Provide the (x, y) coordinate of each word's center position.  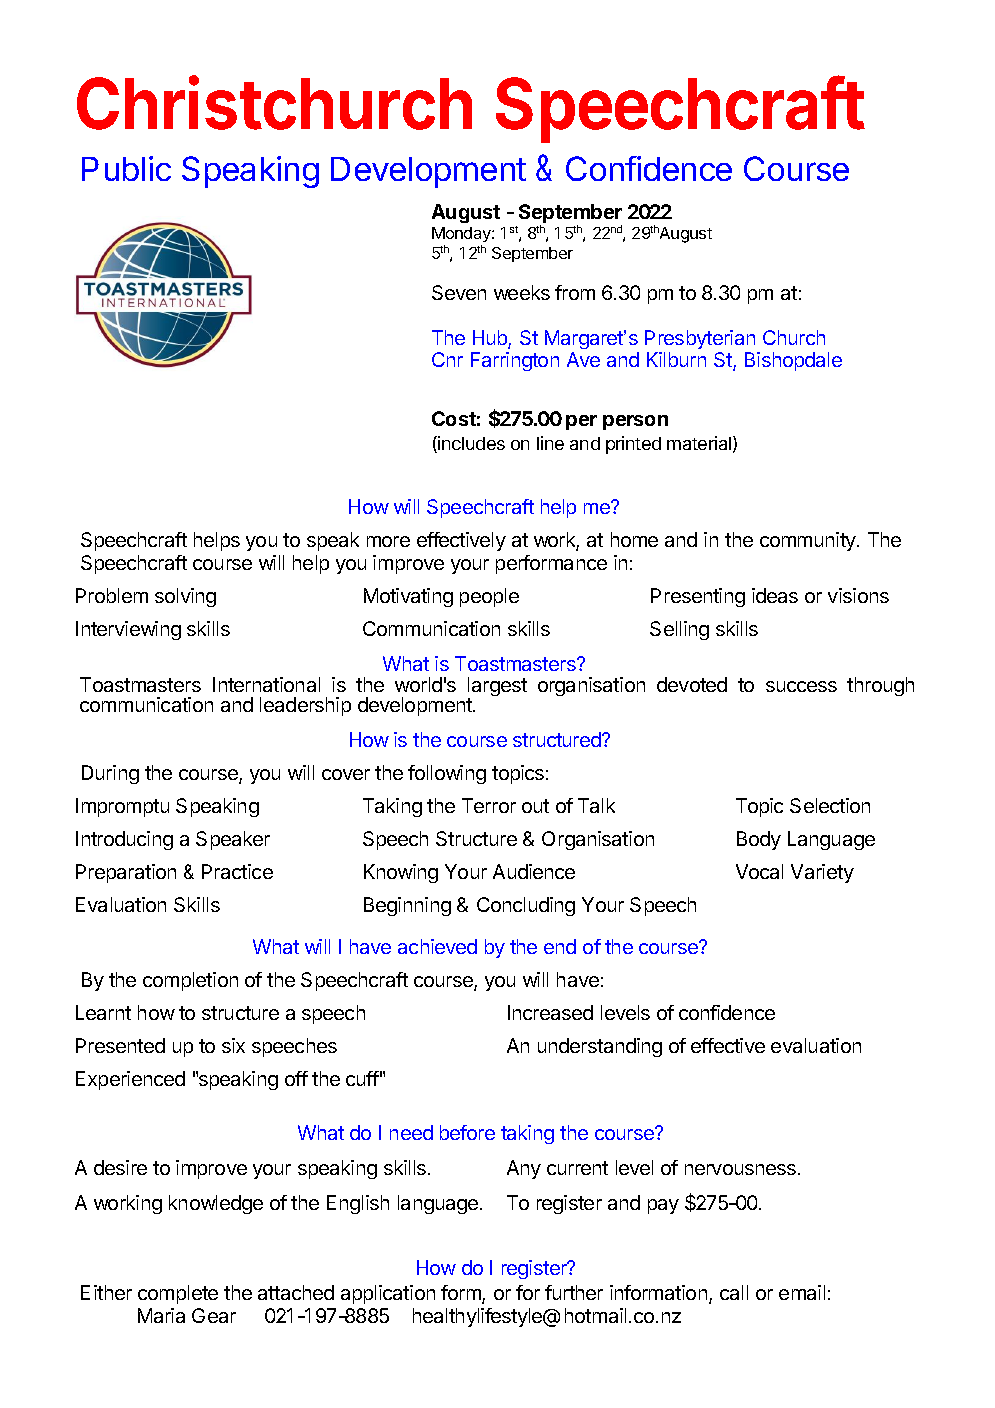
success (801, 686)
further (574, 1292)
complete (178, 1294)
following (447, 774)
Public (126, 168)
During (110, 774)
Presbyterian (700, 339)
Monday (462, 236)
